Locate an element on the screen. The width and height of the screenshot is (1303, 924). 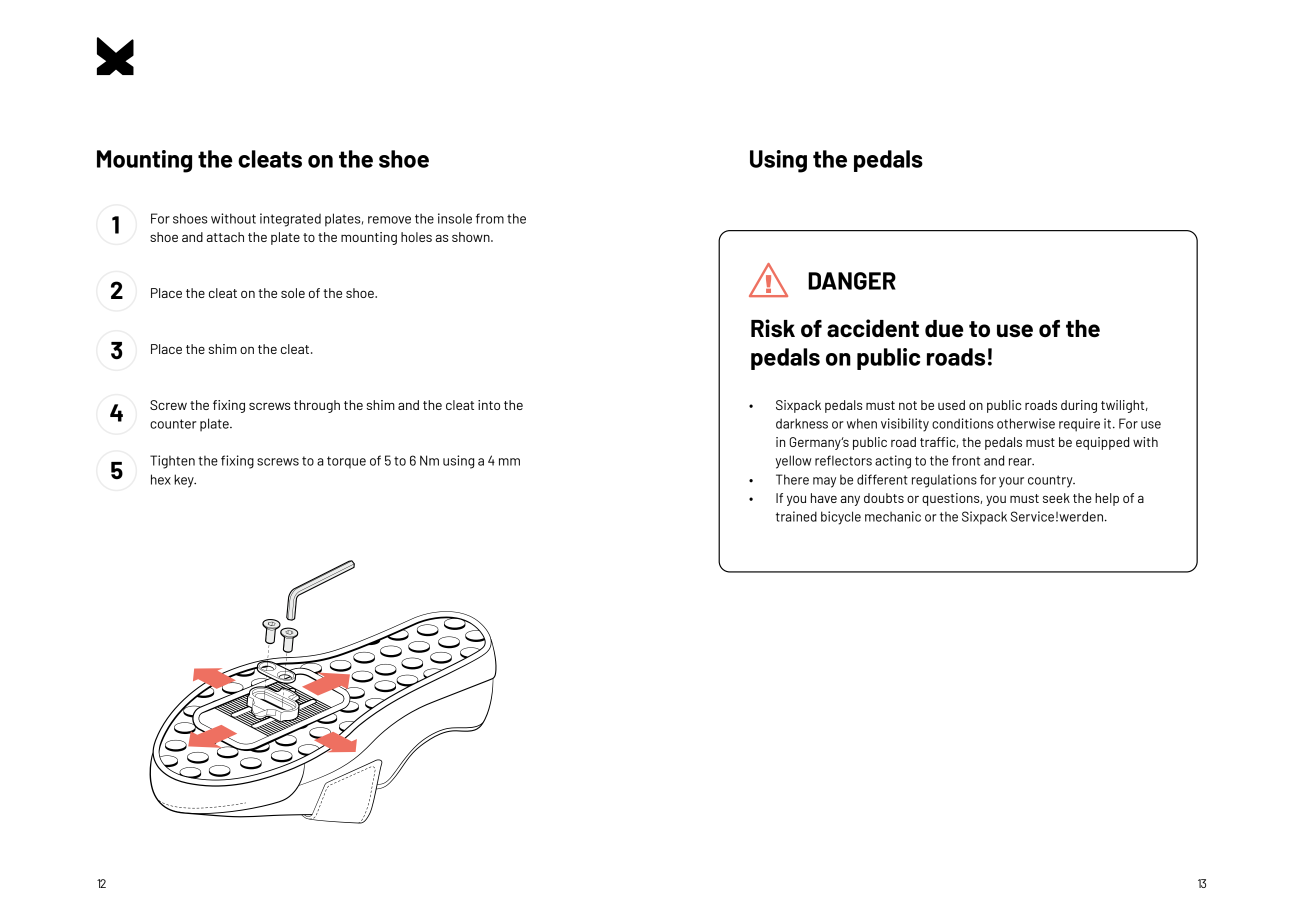
from is located at coordinates (490, 218).
